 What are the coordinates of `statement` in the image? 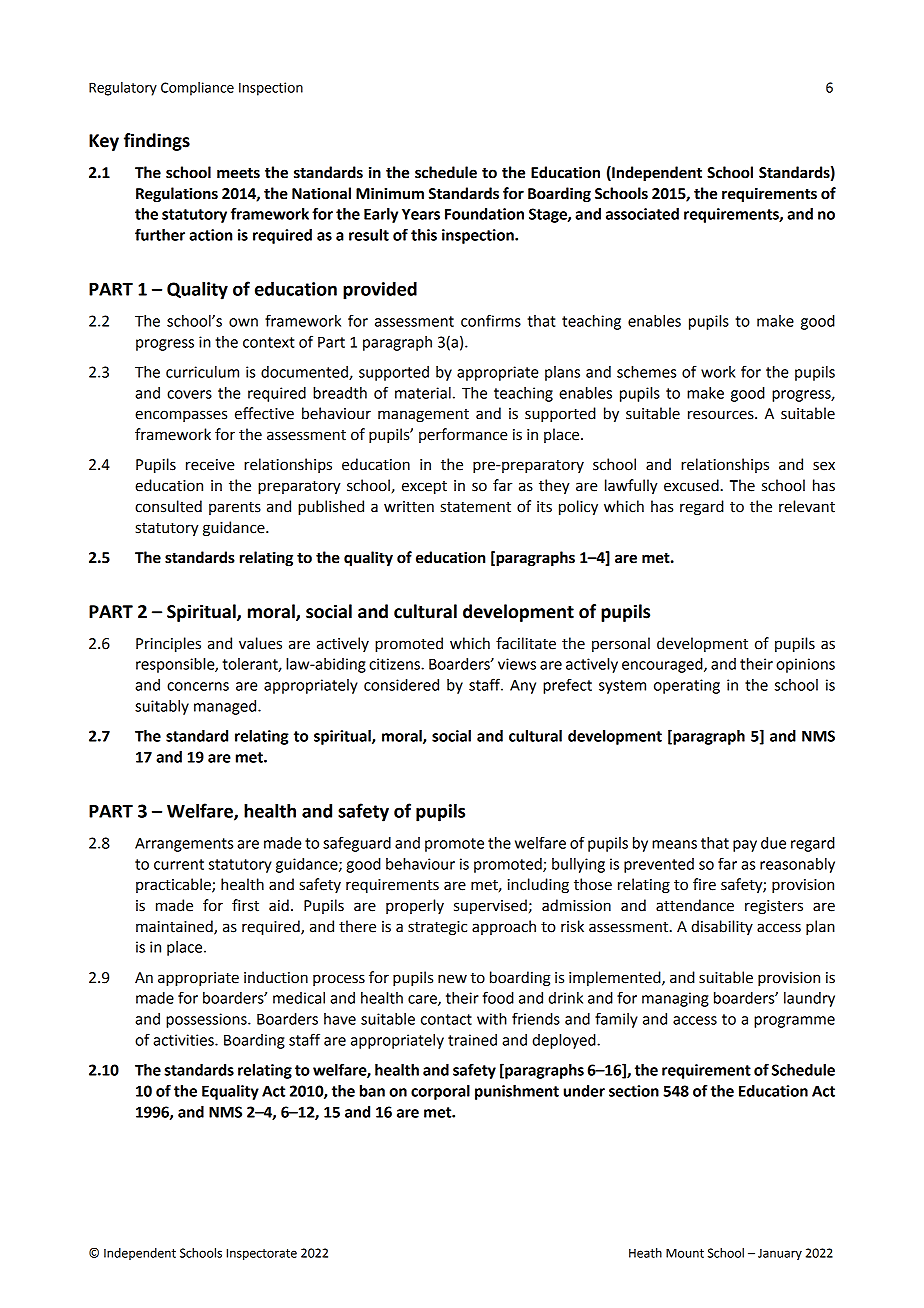 It's located at (476, 507).
